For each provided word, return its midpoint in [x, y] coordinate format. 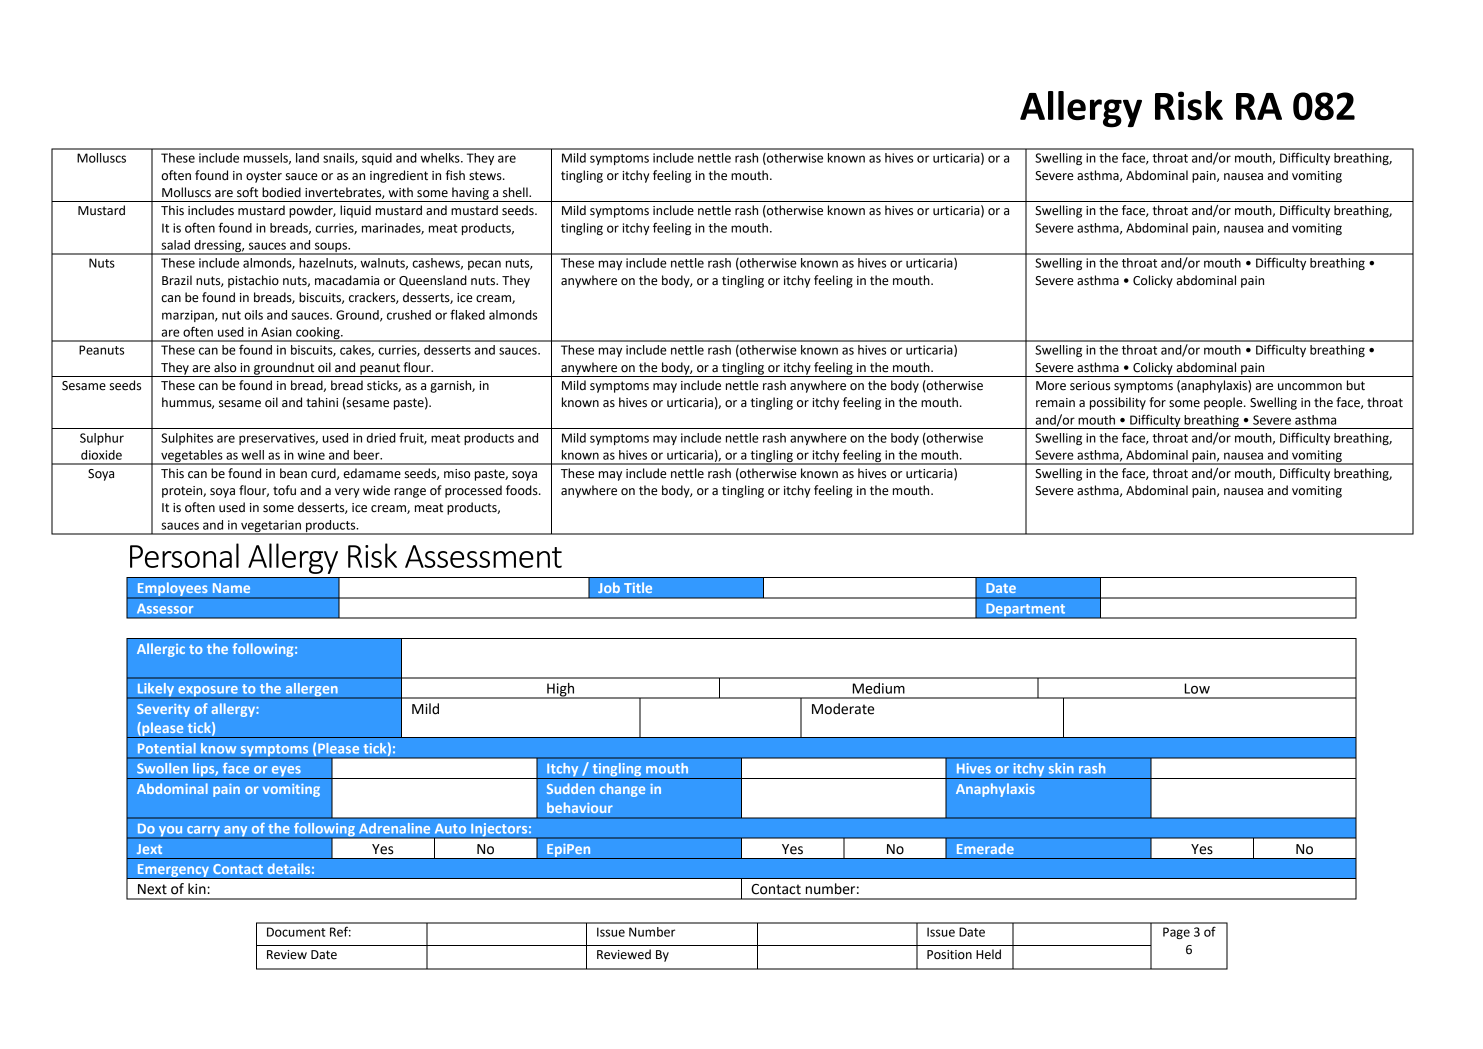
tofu [284, 490]
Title [638, 587]
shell [516, 192]
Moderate [843, 709]
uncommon [1310, 387]
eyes [286, 772]
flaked [467, 314]
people [1224, 403]
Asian [276, 332]
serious [1090, 386]
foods [523, 490]
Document [296, 932]
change [622, 790]
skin [1061, 768]
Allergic [161, 650]
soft [247, 192]
